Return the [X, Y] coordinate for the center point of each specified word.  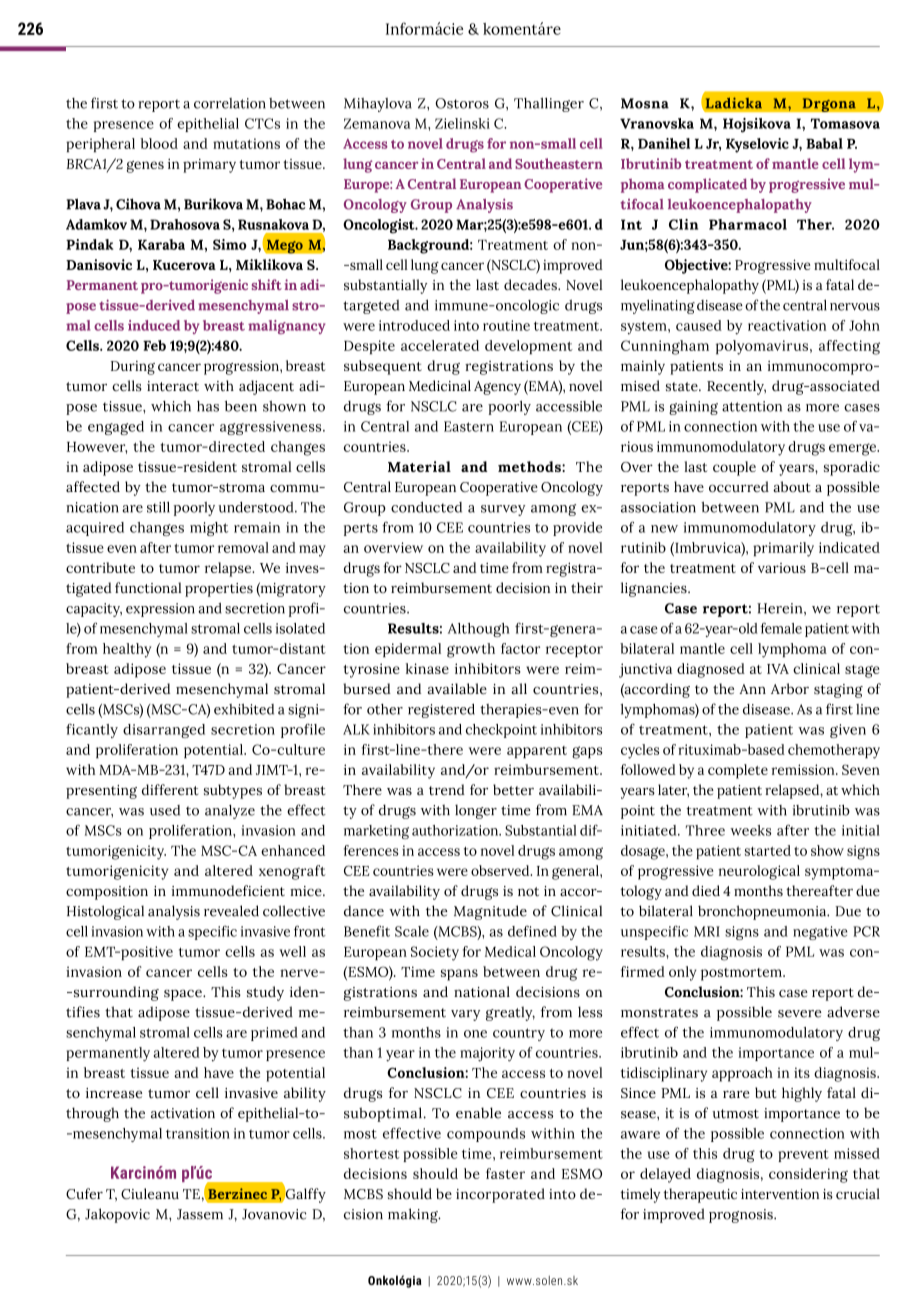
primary [209, 166]
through [92, 1114]
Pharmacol [748, 224]
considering [808, 1175]
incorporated [500, 1195]
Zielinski [462, 123]
